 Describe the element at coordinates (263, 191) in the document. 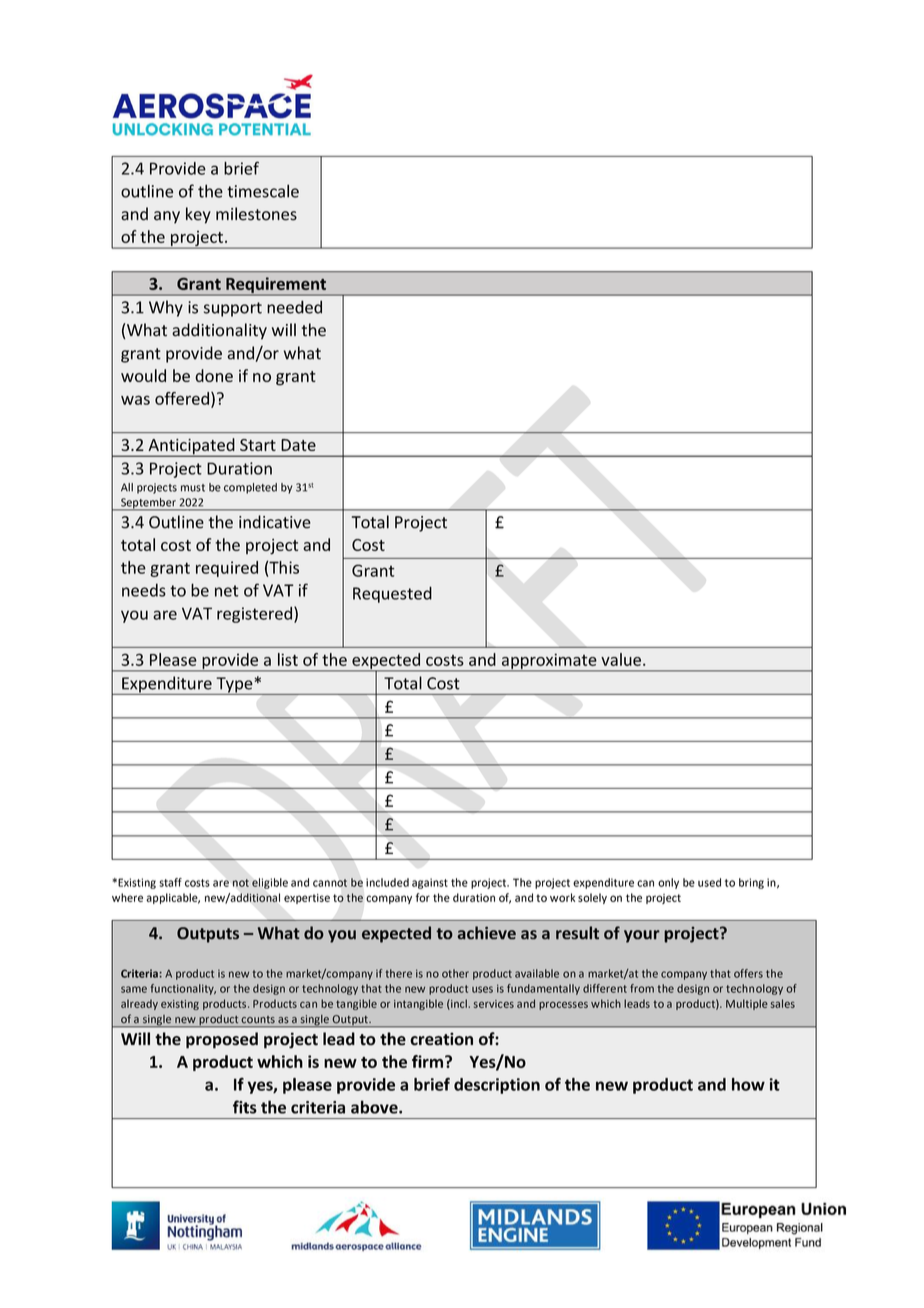

I see `timescale` at that location.
